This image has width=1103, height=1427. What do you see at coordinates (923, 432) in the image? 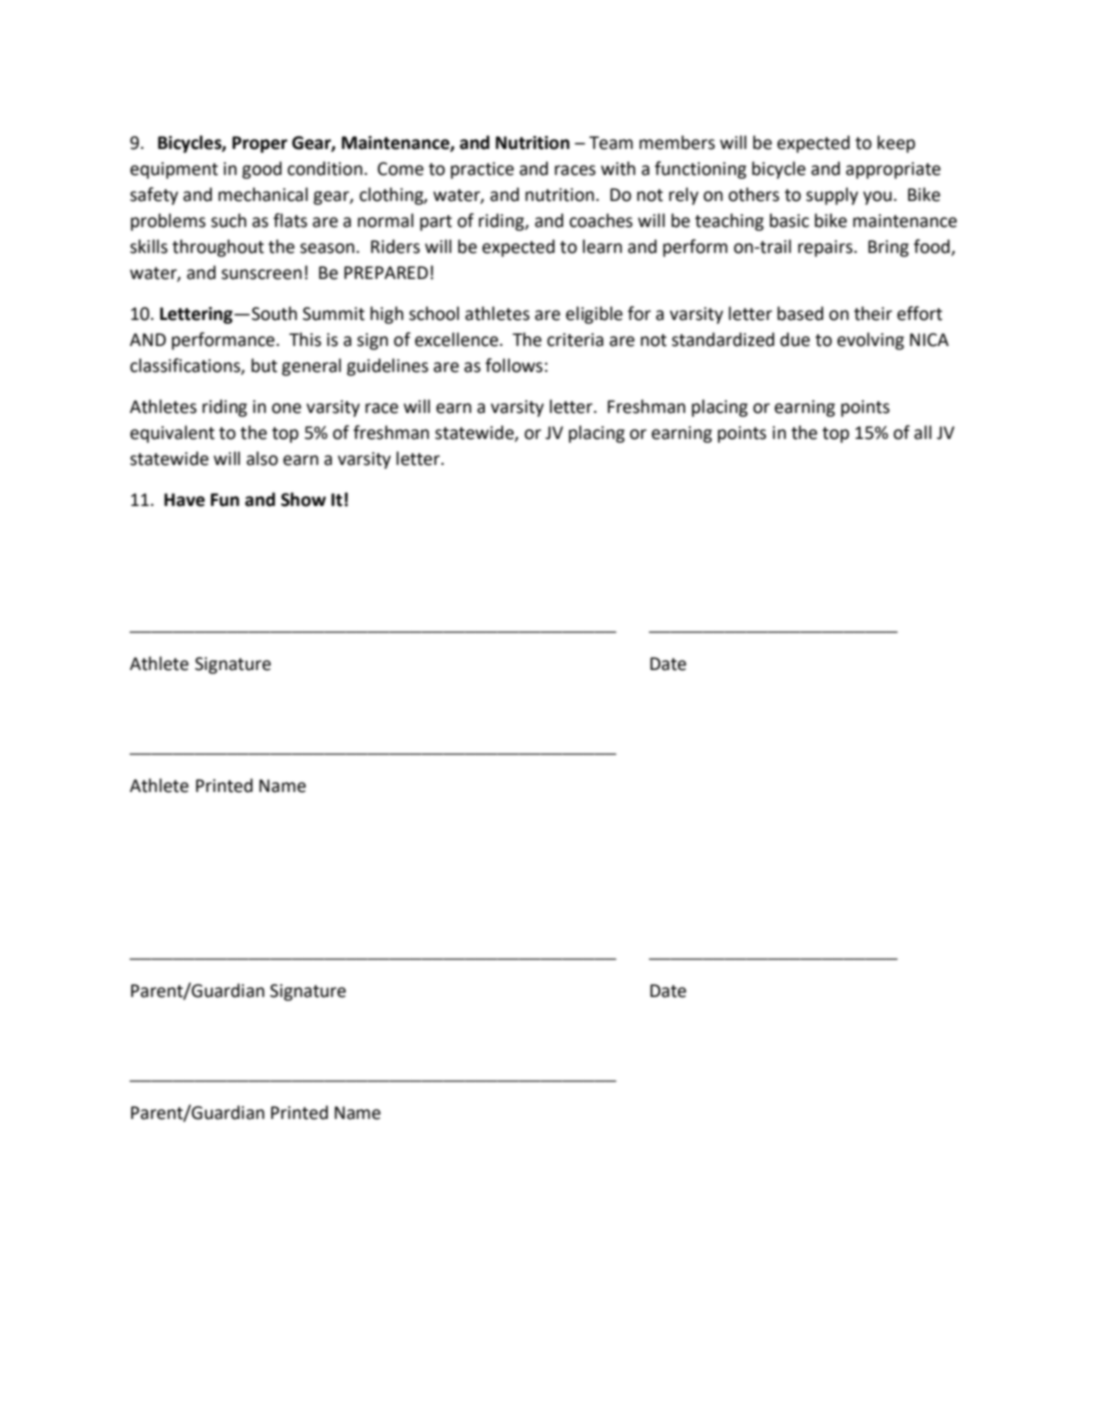
I see `all` at bounding box center [923, 432].
